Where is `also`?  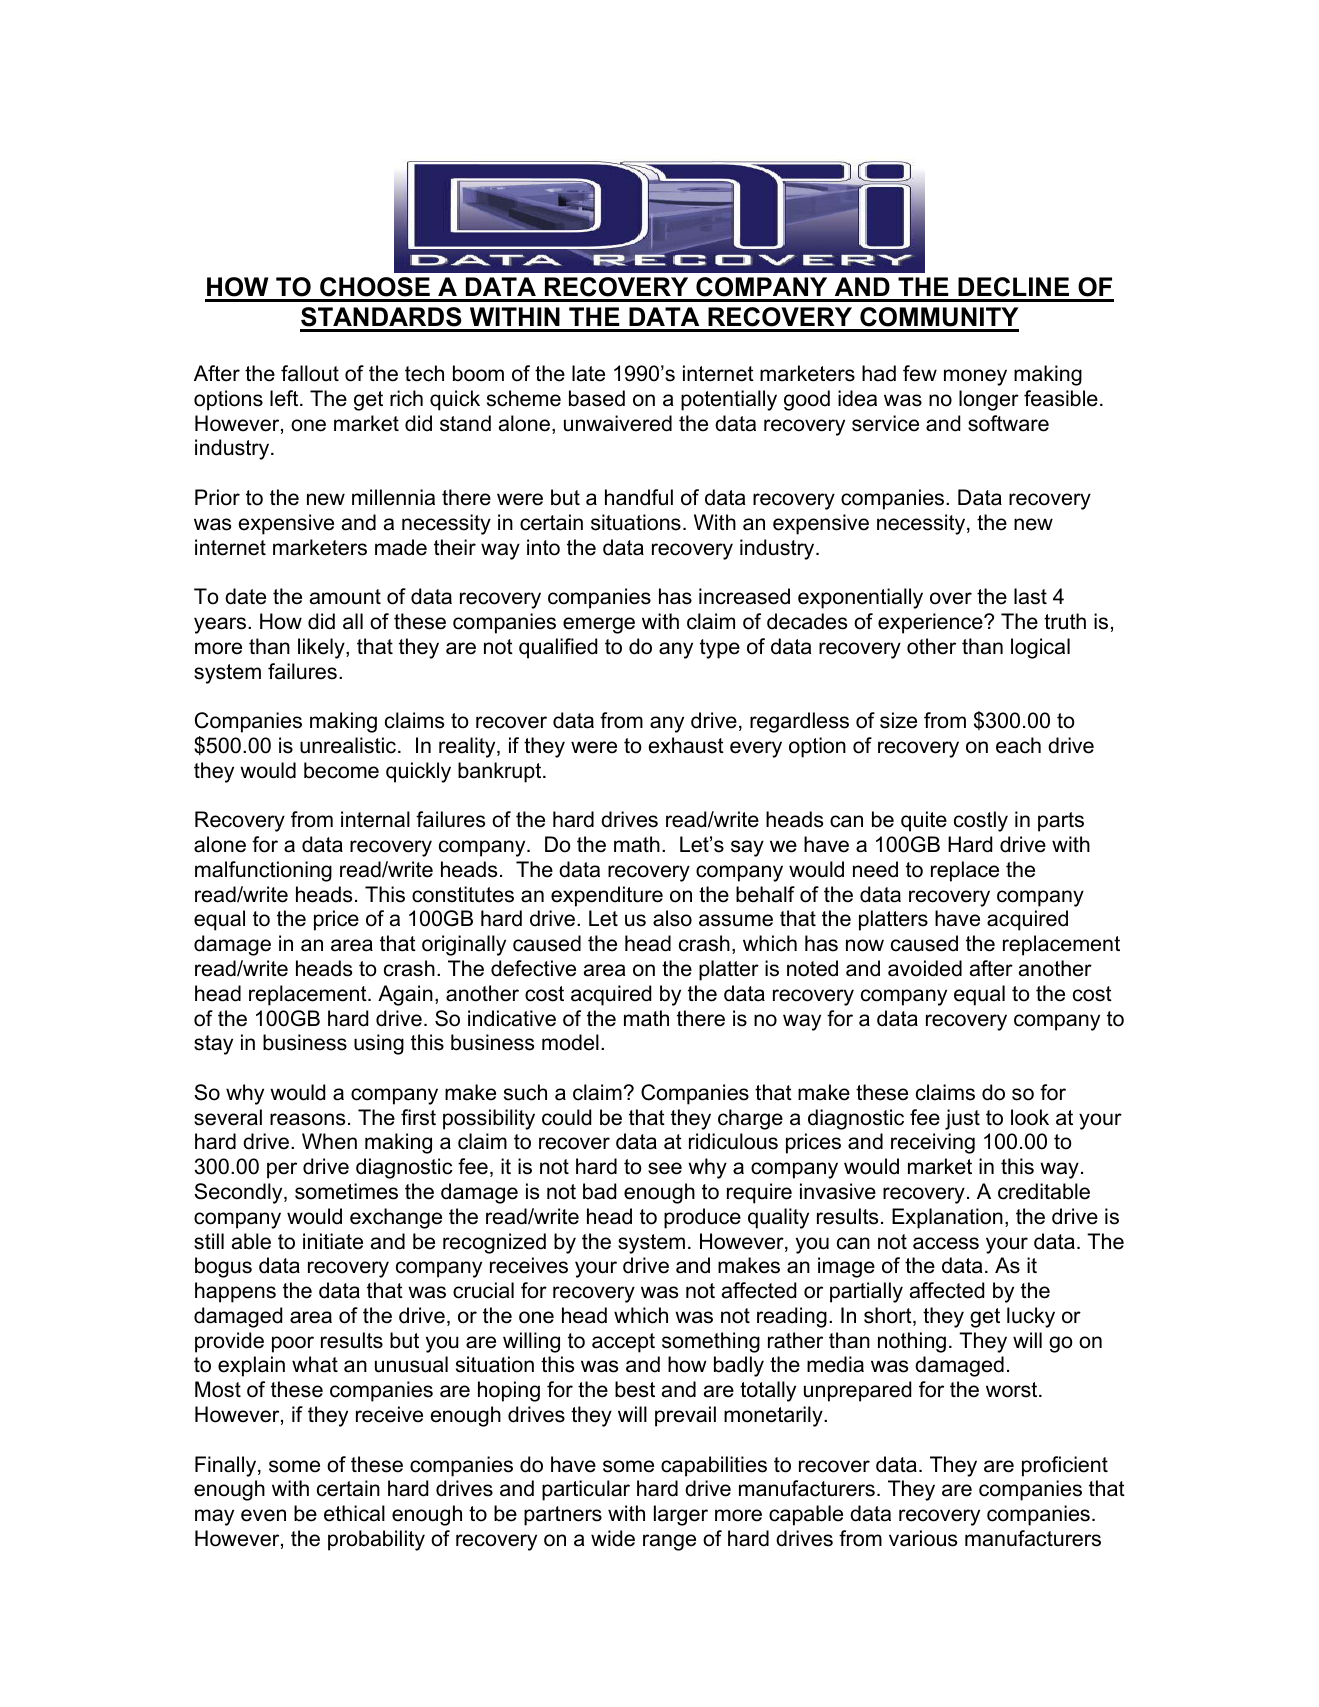
also is located at coordinates (672, 918).
